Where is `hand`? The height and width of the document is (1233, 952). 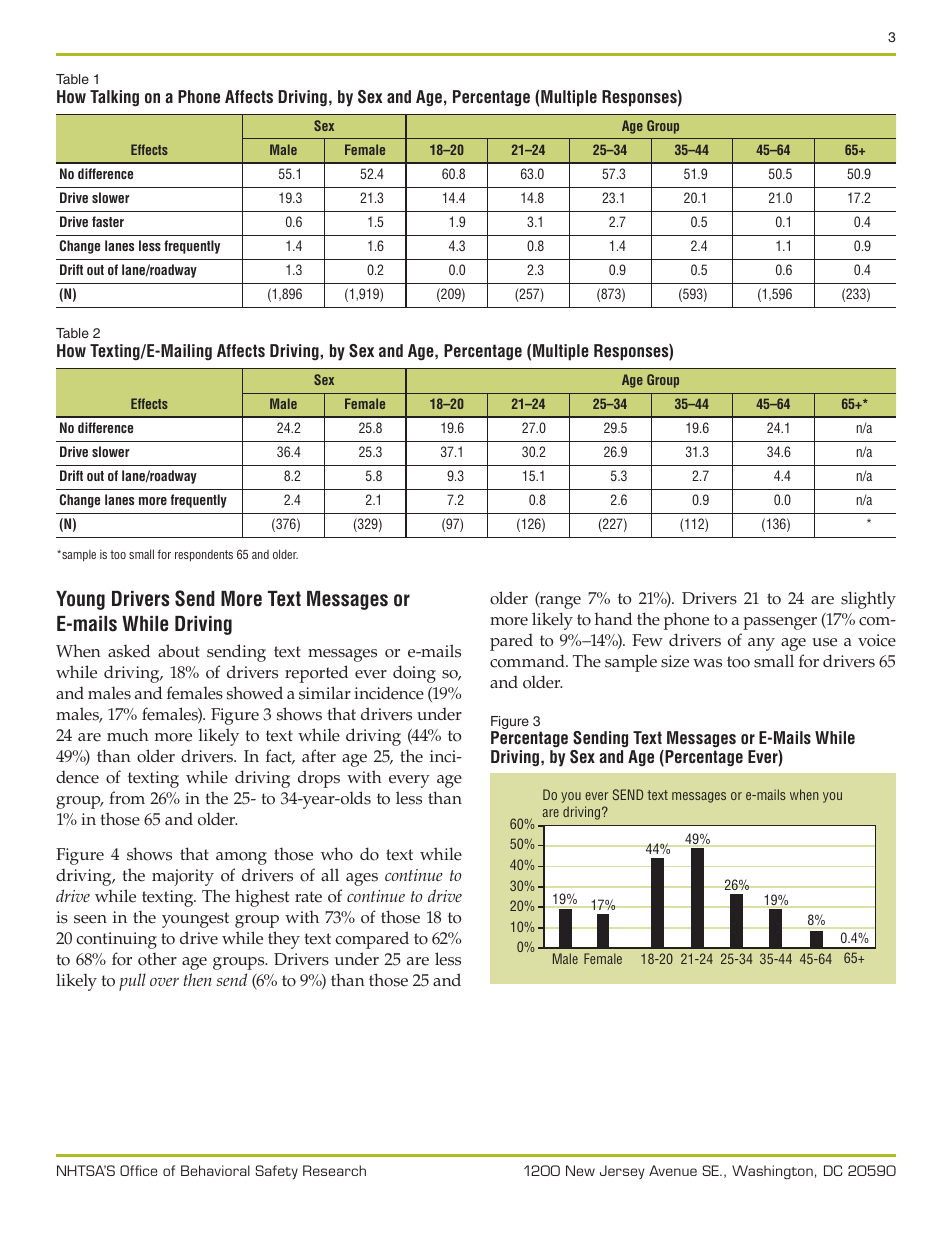
hand is located at coordinates (613, 618).
